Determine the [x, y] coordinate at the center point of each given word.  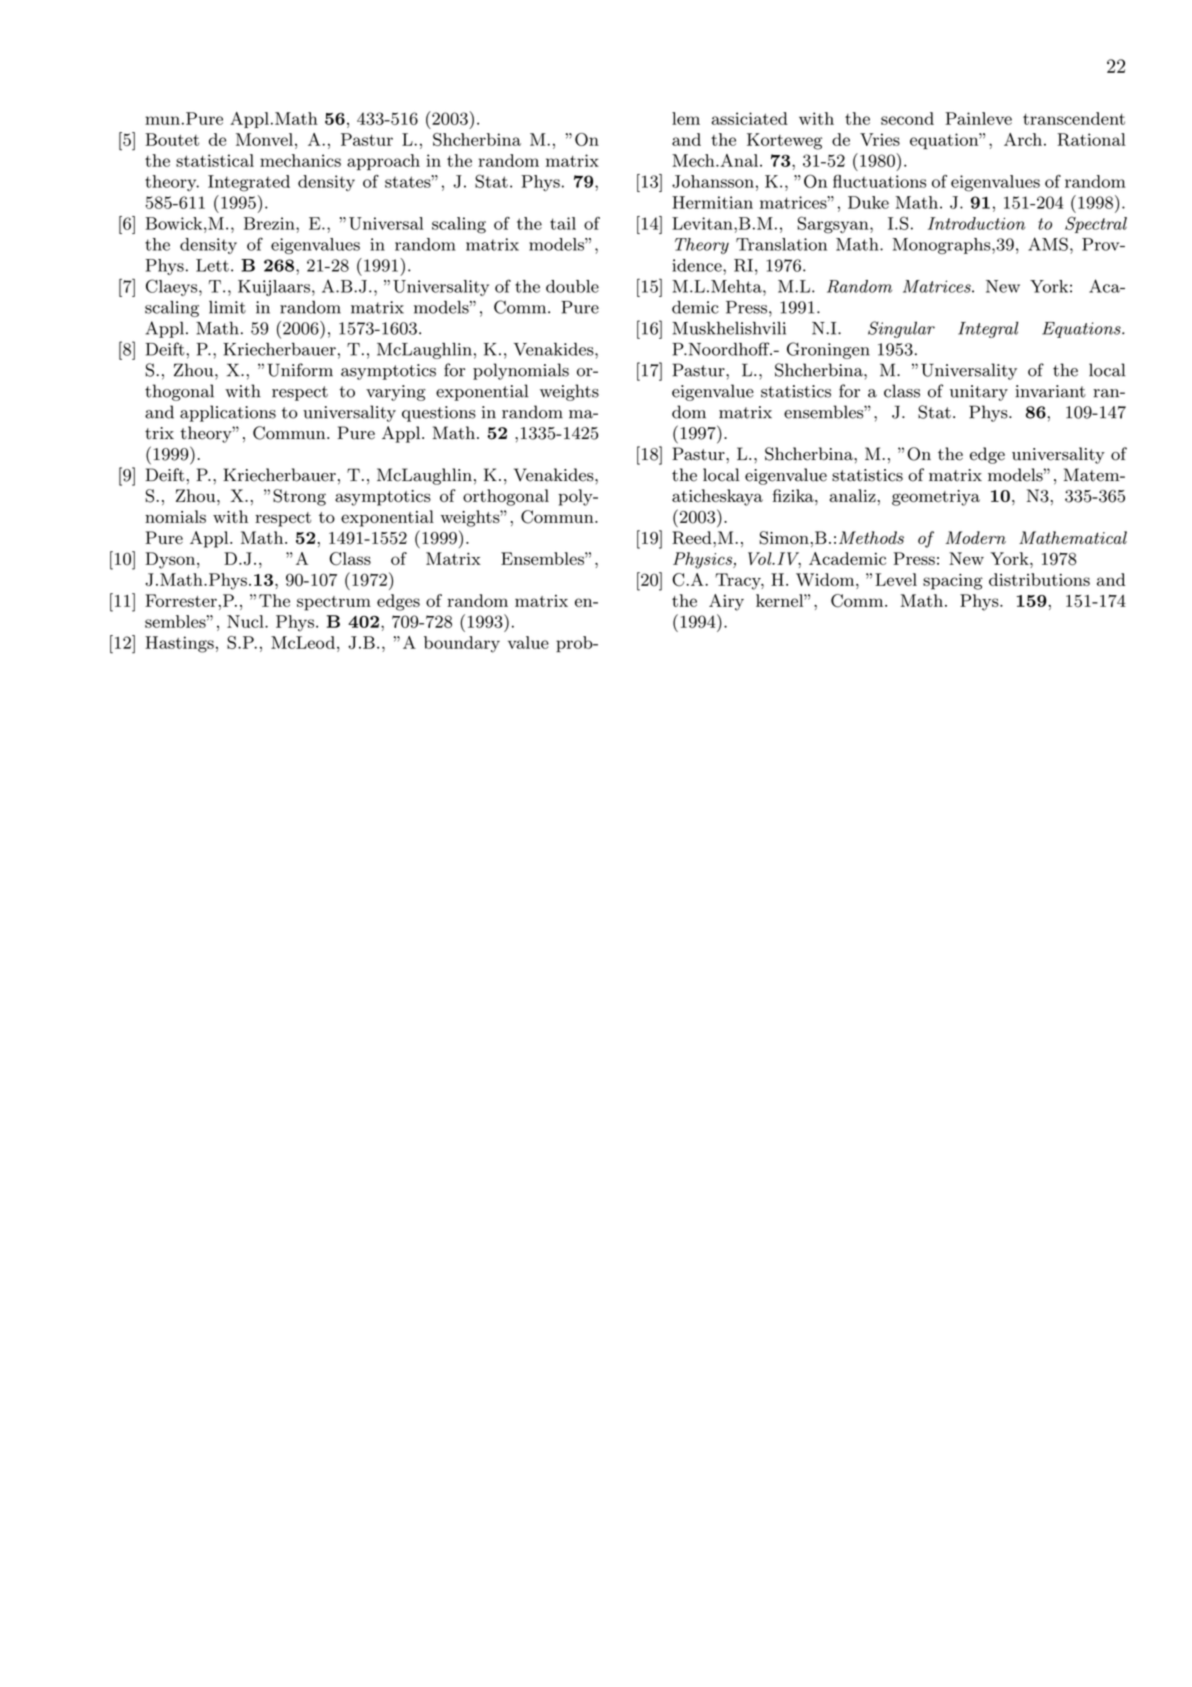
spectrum [334, 603]
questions [439, 414]
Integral [988, 329]
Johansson [713, 181]
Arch [1023, 139]
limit [227, 307]
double [572, 286]
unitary [979, 393]
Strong [299, 497]
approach [383, 162]
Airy [726, 602]
